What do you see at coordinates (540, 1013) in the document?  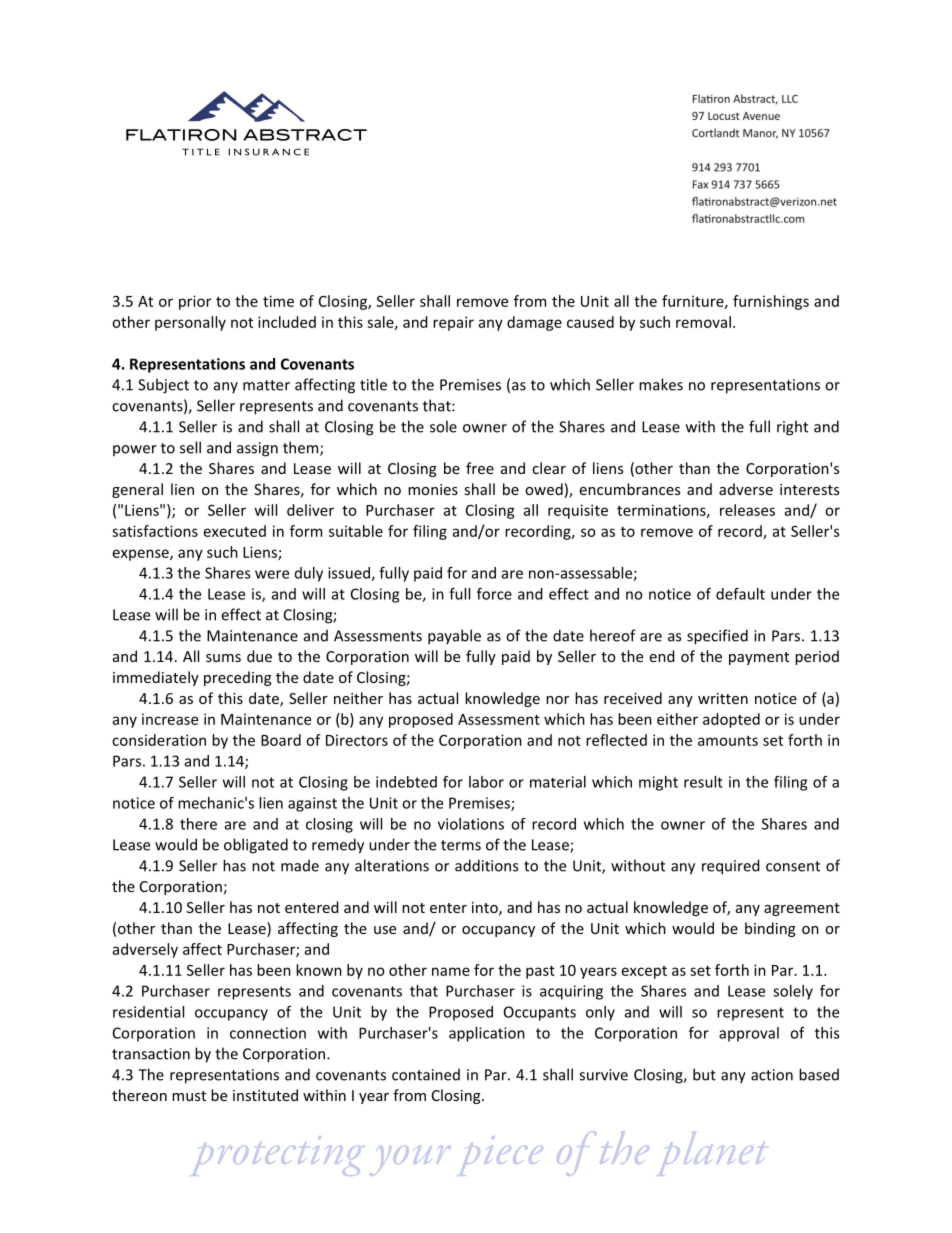 I see `Occupants` at bounding box center [540, 1013].
